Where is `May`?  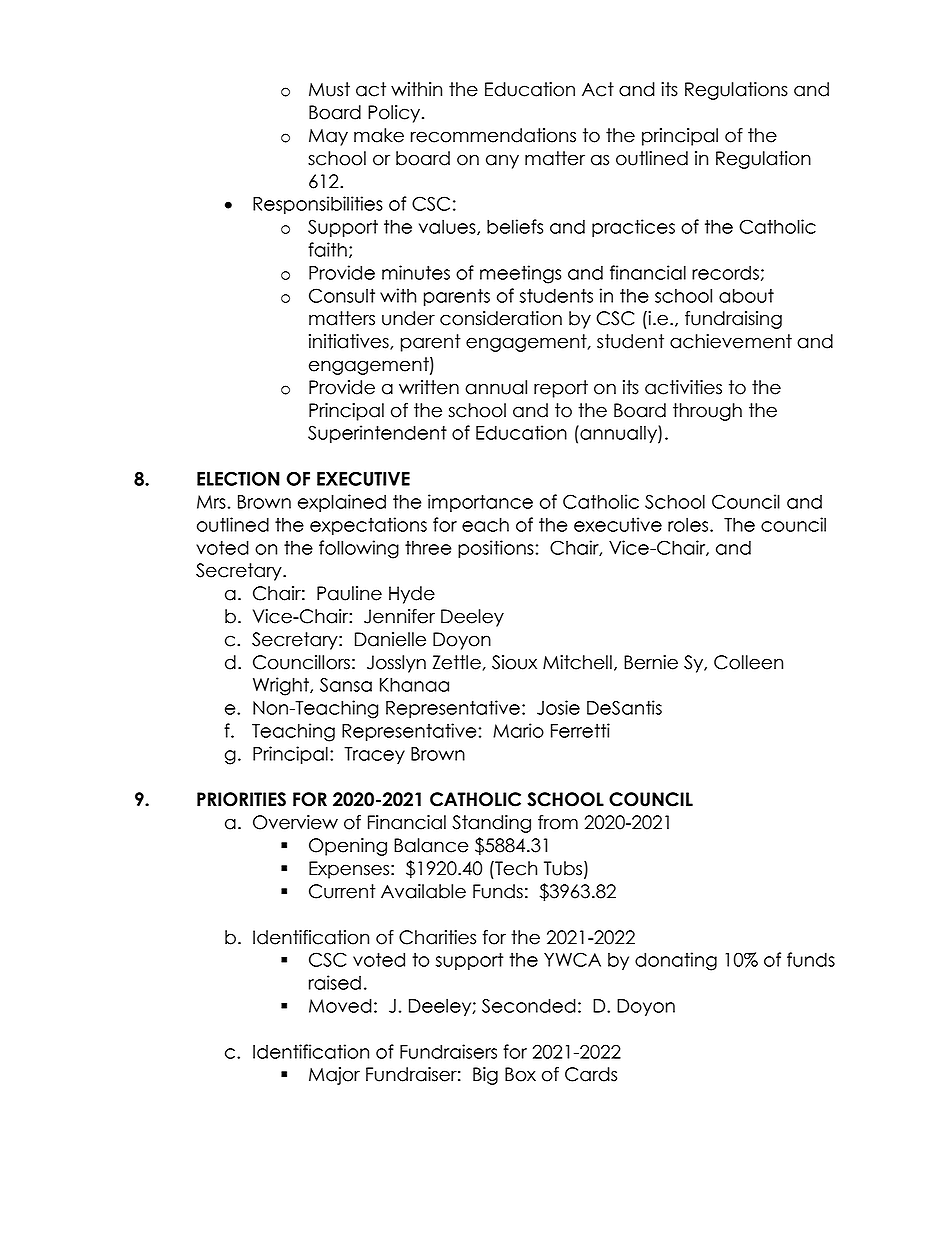
May is located at coordinates (328, 137).
